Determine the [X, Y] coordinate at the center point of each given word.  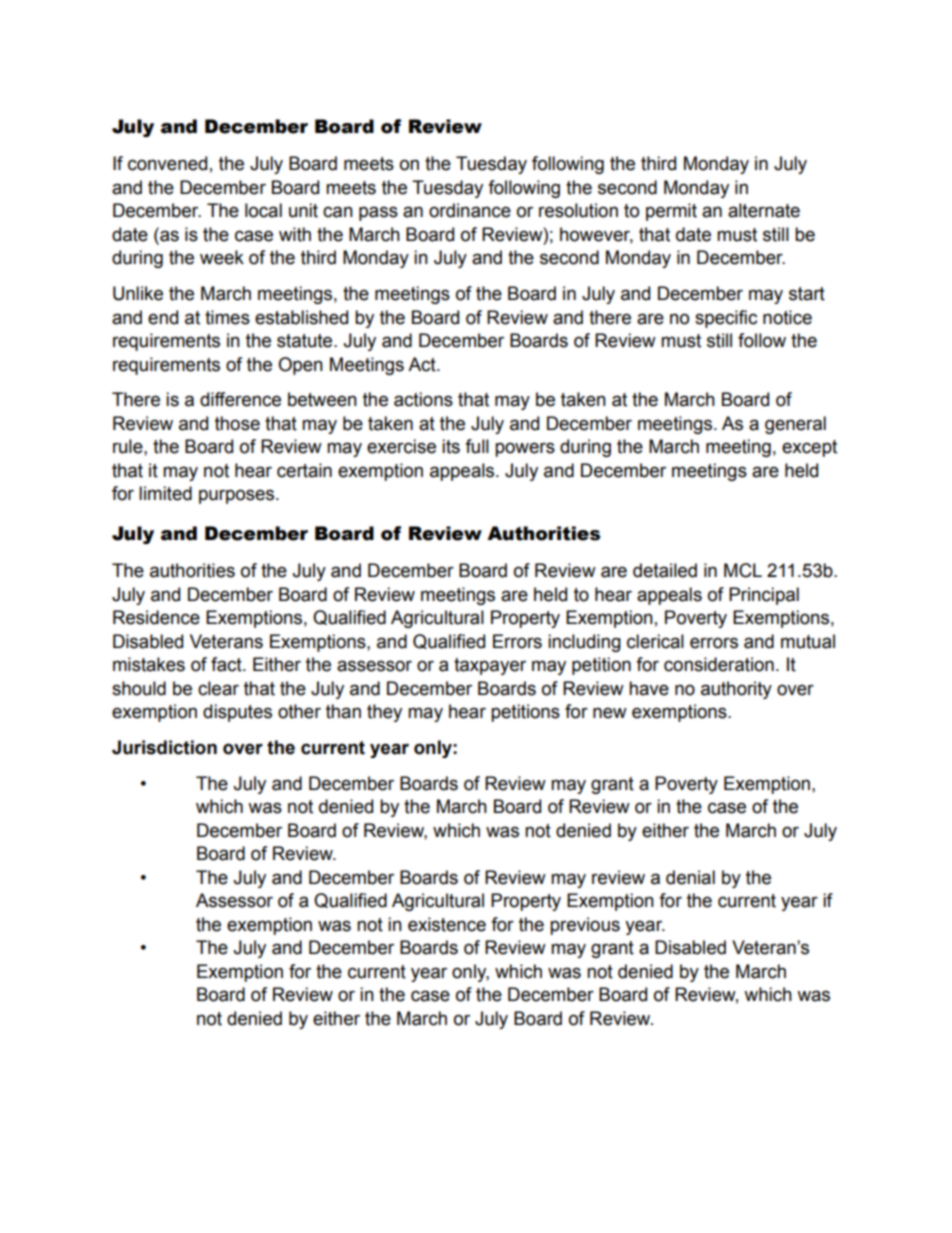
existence [447, 924]
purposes [238, 496]
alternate [764, 210]
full [477, 446]
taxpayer [490, 666]
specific [726, 319]
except [809, 448]
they [384, 713]
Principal [764, 596]
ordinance [470, 210]
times [227, 317]
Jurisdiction [164, 747]
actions [423, 399]
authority [736, 690]
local [263, 210]
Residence [156, 617]
